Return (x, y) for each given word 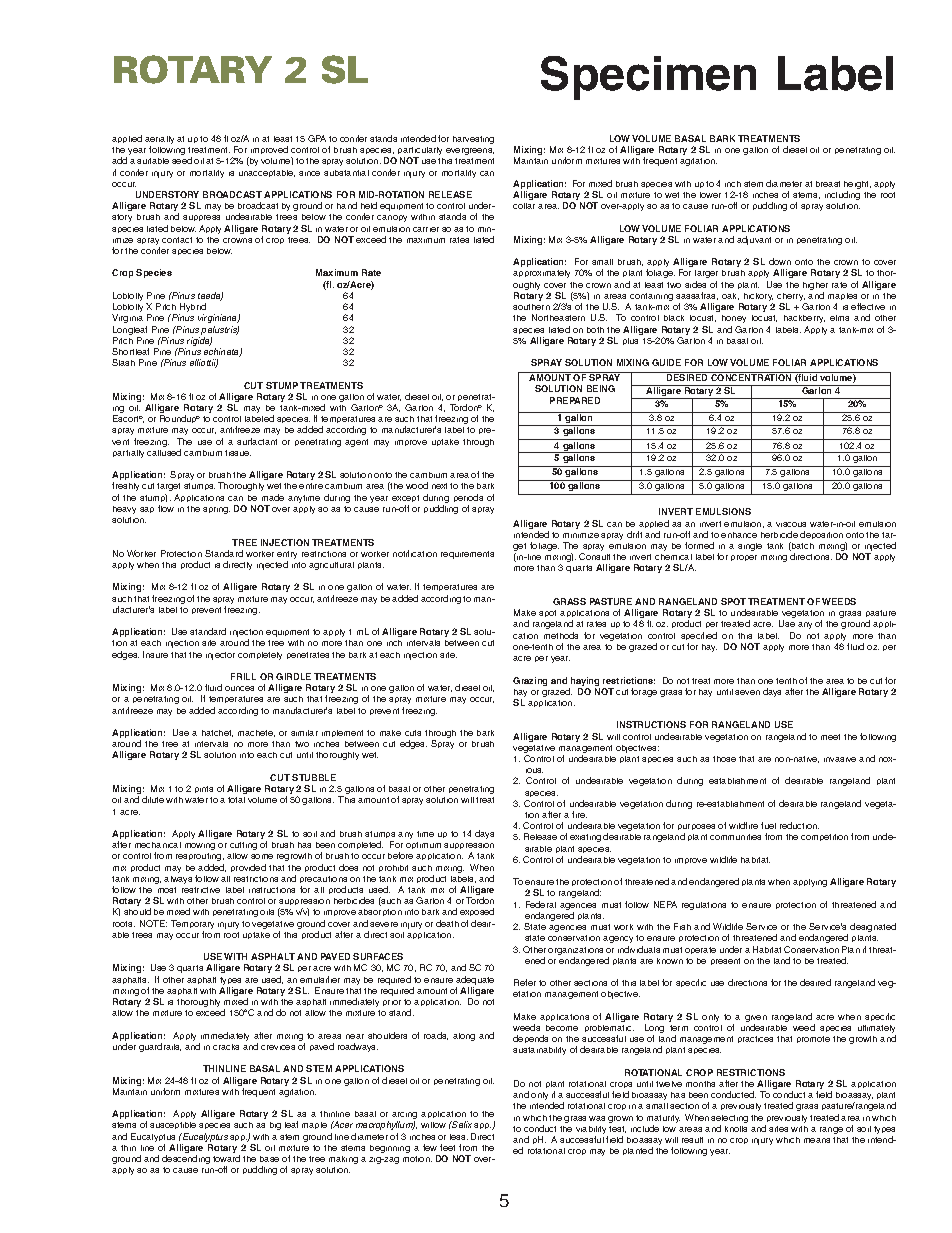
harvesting (473, 140)
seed (182, 160)
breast (828, 184)
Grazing (530, 681)
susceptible (173, 1125)
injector (220, 656)
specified (699, 636)
